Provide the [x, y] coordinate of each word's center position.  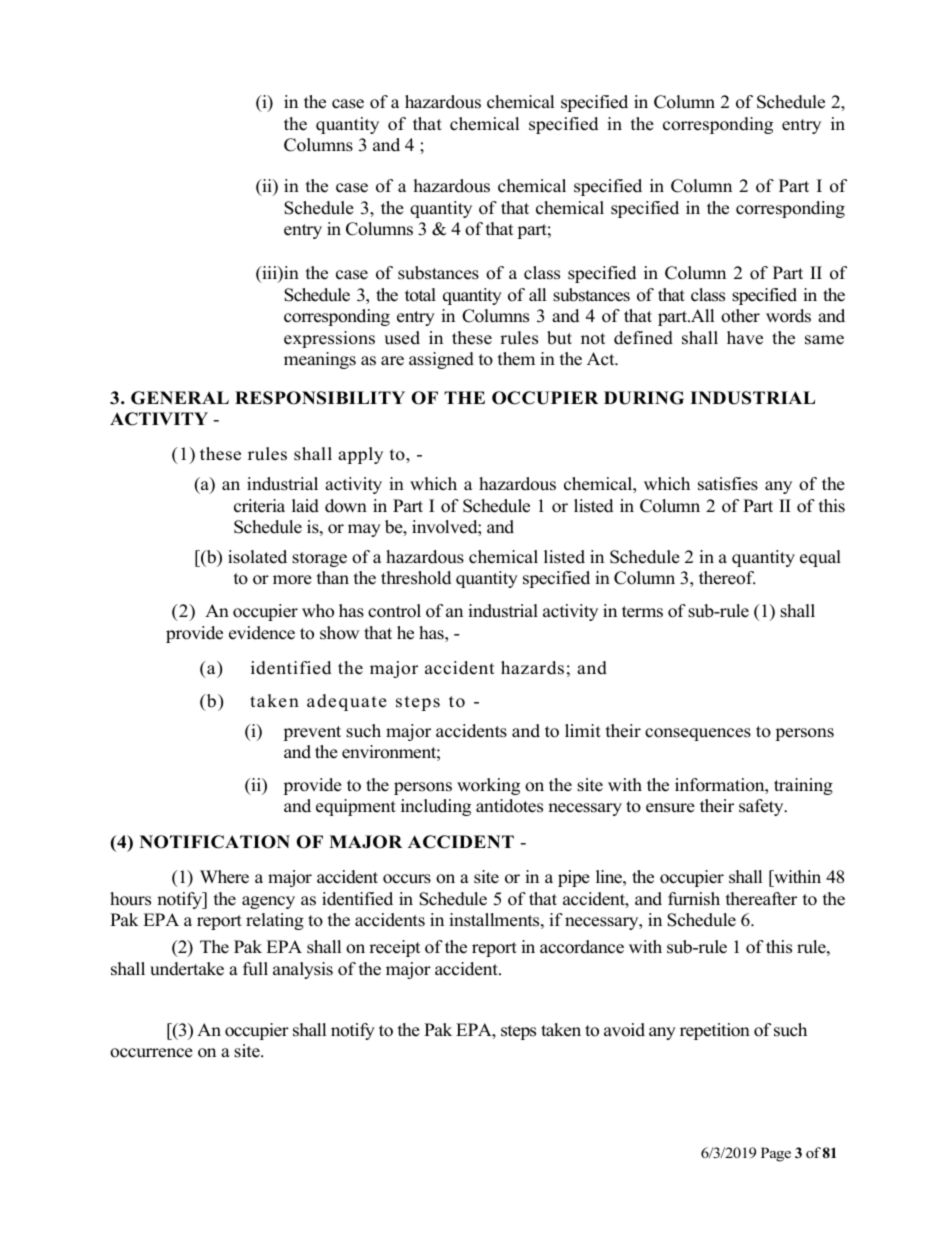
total [420, 295]
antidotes [509, 806]
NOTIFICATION [215, 842]
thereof [727, 578]
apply [360, 455]
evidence [262, 633]
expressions [329, 339]
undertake [187, 969]
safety [762, 807]
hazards [532, 668]
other [740, 316]
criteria [259, 506]
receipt [394, 948]
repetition [715, 1031]
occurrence [151, 1053]
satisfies [728, 484]
